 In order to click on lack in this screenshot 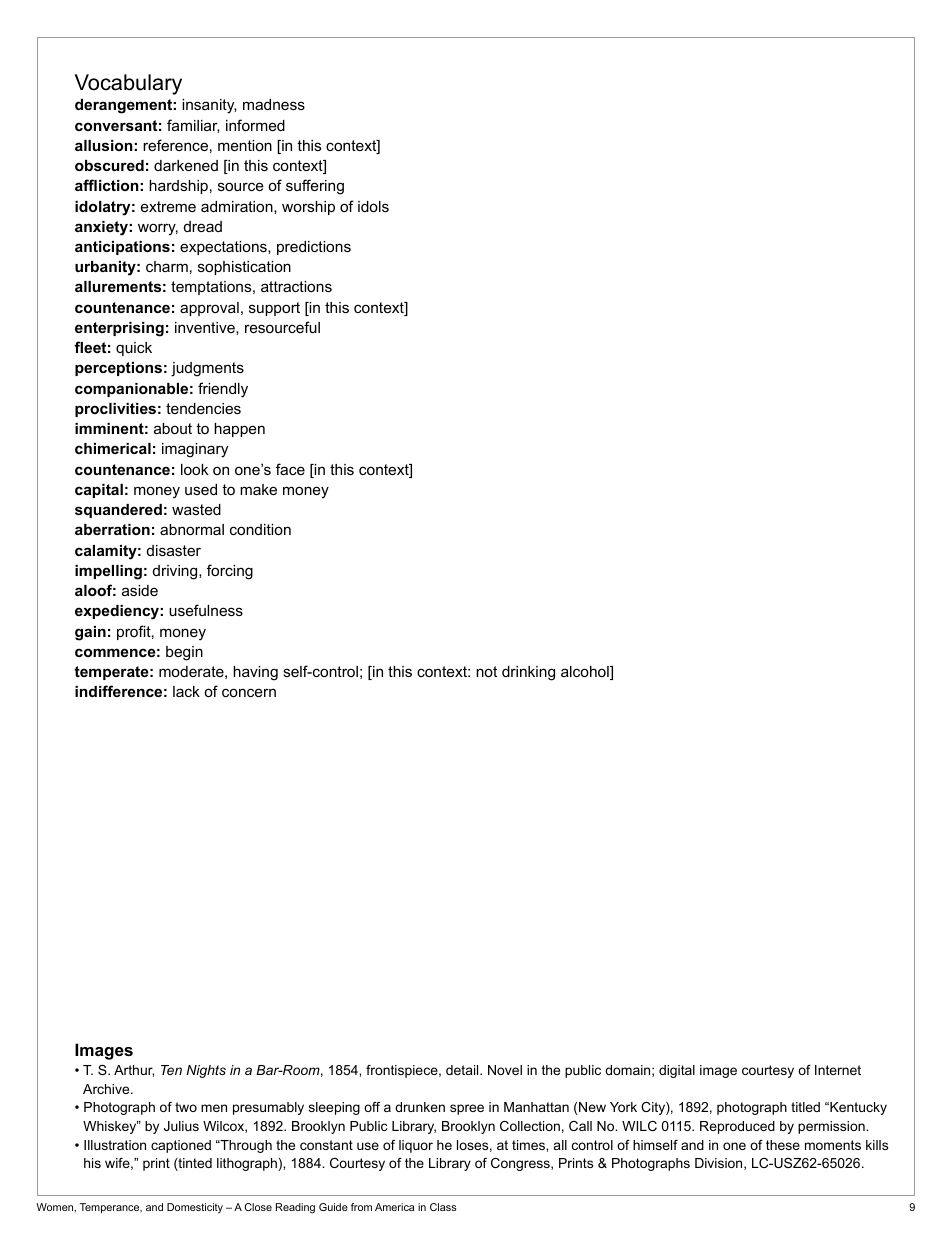, I will do `click(186, 691)`.
